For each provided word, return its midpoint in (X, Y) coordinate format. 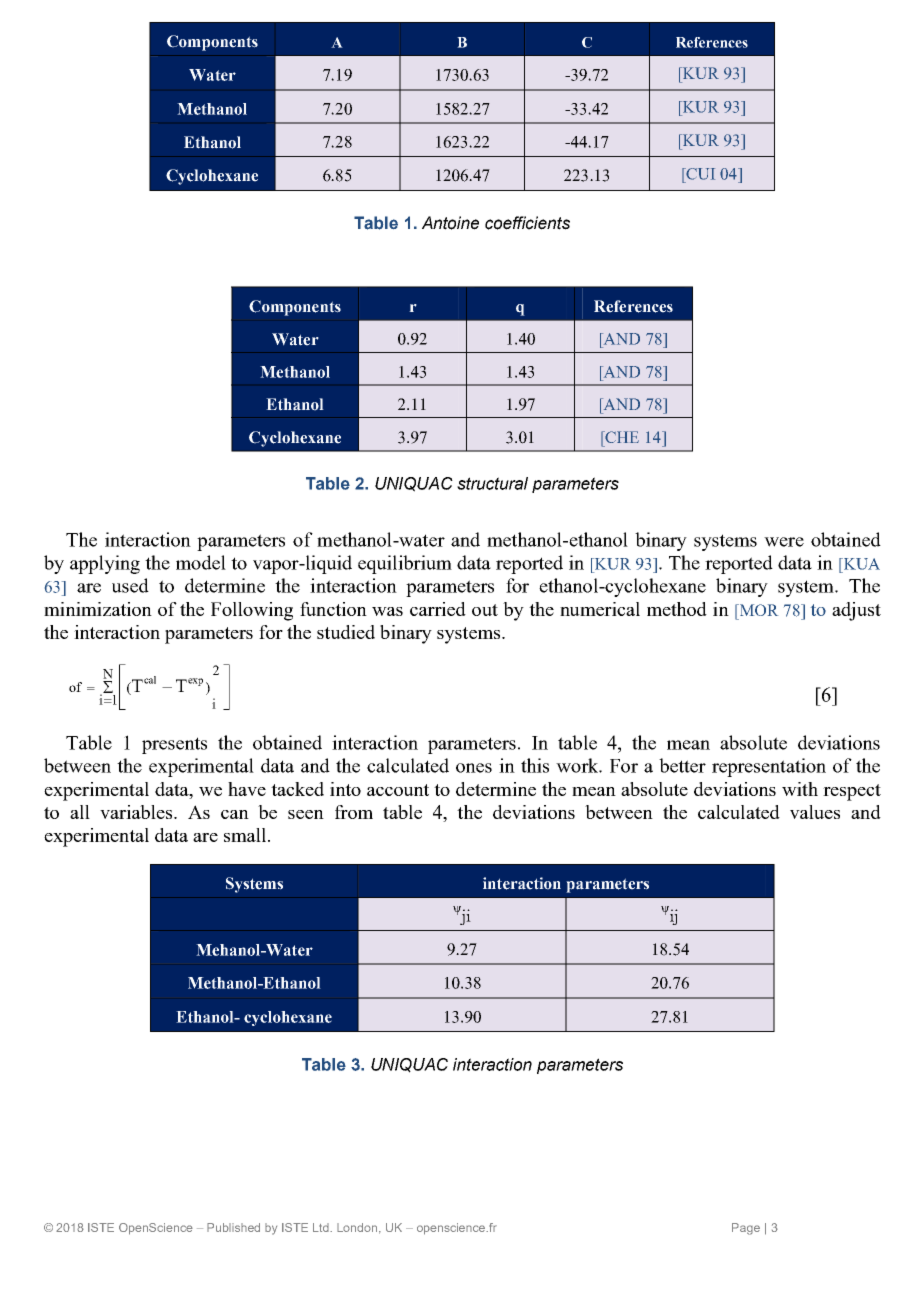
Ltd (322, 1227)
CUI (700, 174)
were (784, 542)
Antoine (450, 223)
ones (474, 768)
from (354, 812)
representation (769, 767)
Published (233, 1227)
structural (492, 483)
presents (174, 745)
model (201, 562)
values (815, 812)
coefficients (527, 223)
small (246, 835)
